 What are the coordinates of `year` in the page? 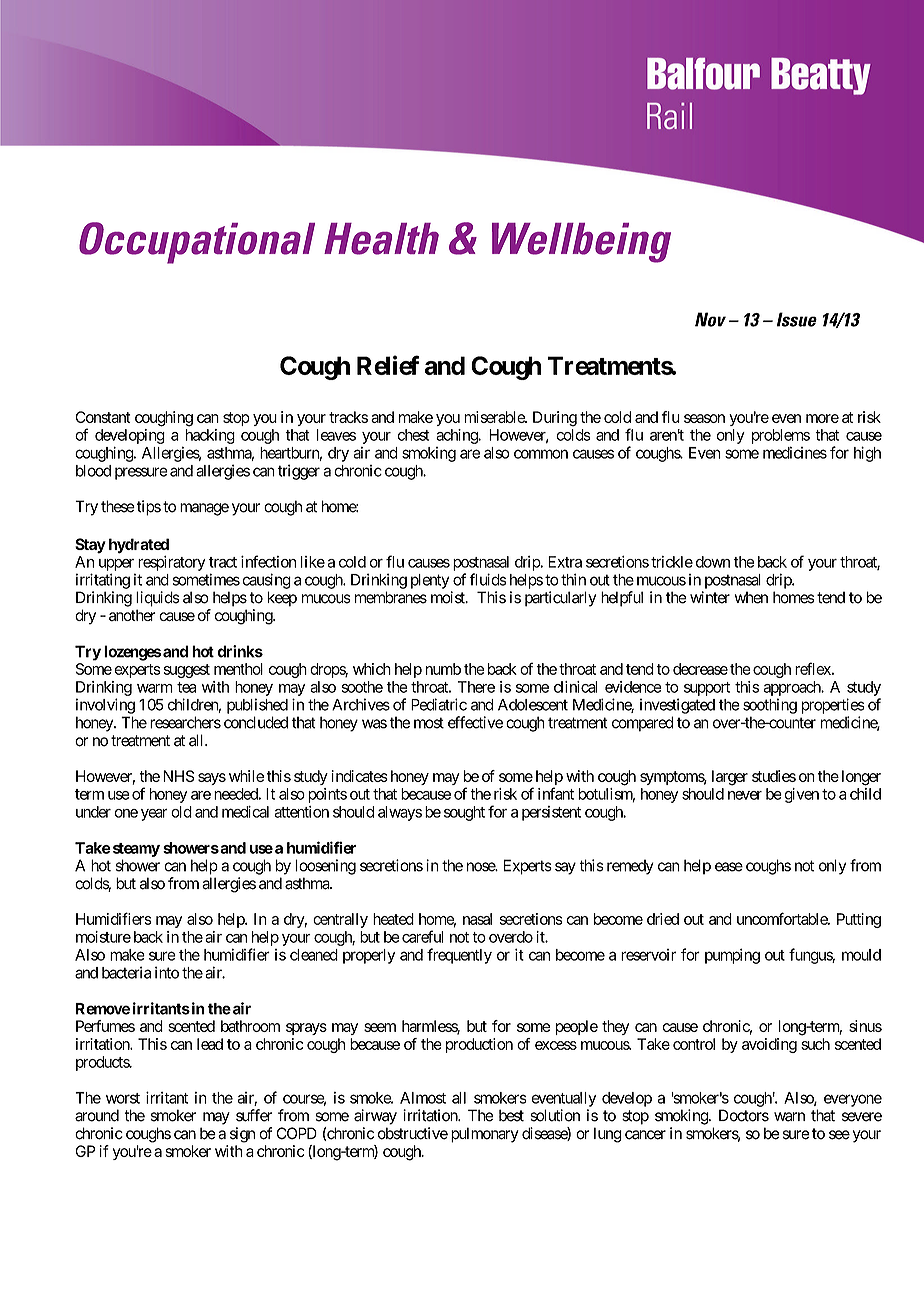 It's located at (154, 815).
